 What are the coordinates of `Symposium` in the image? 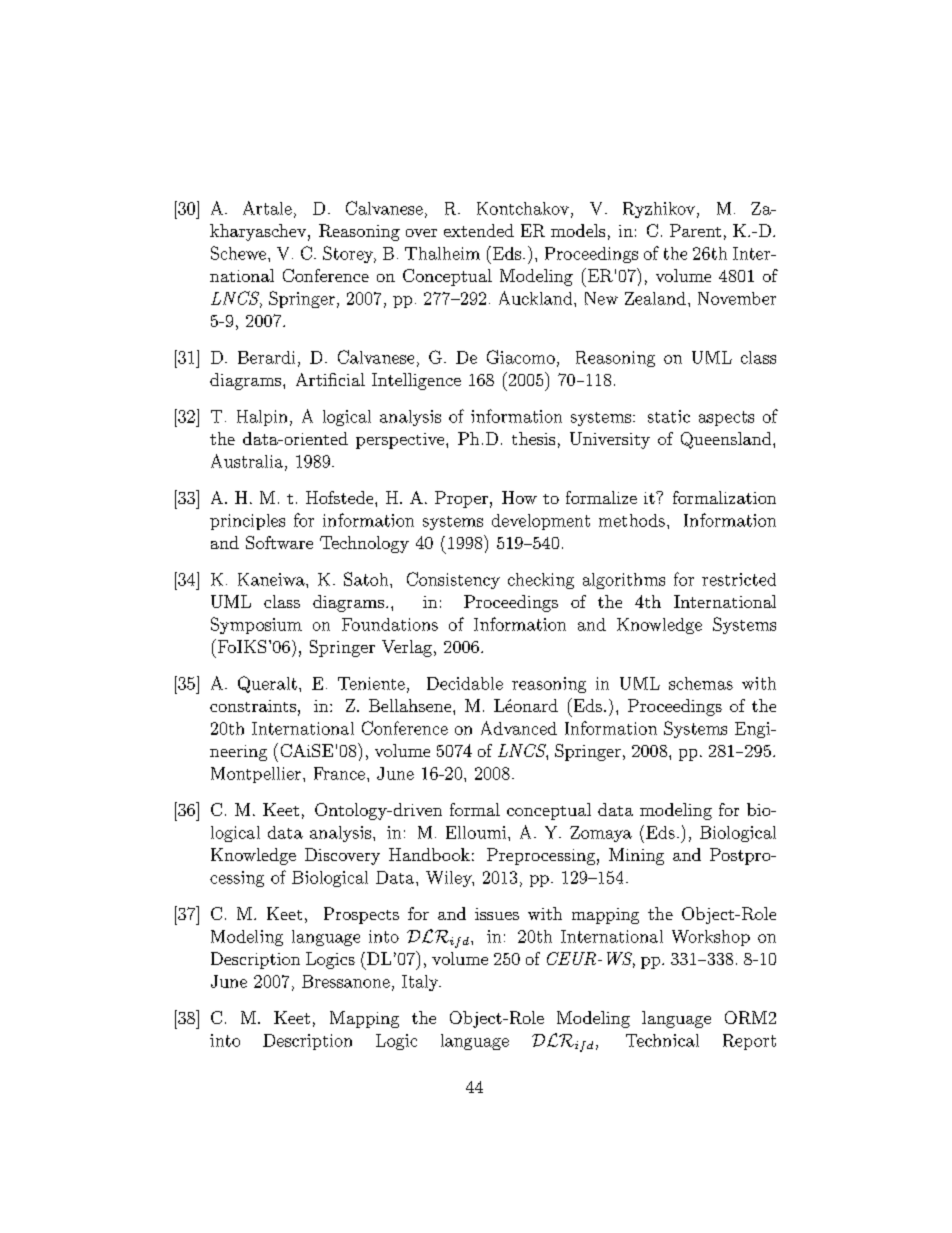 It's located at (256, 625).
